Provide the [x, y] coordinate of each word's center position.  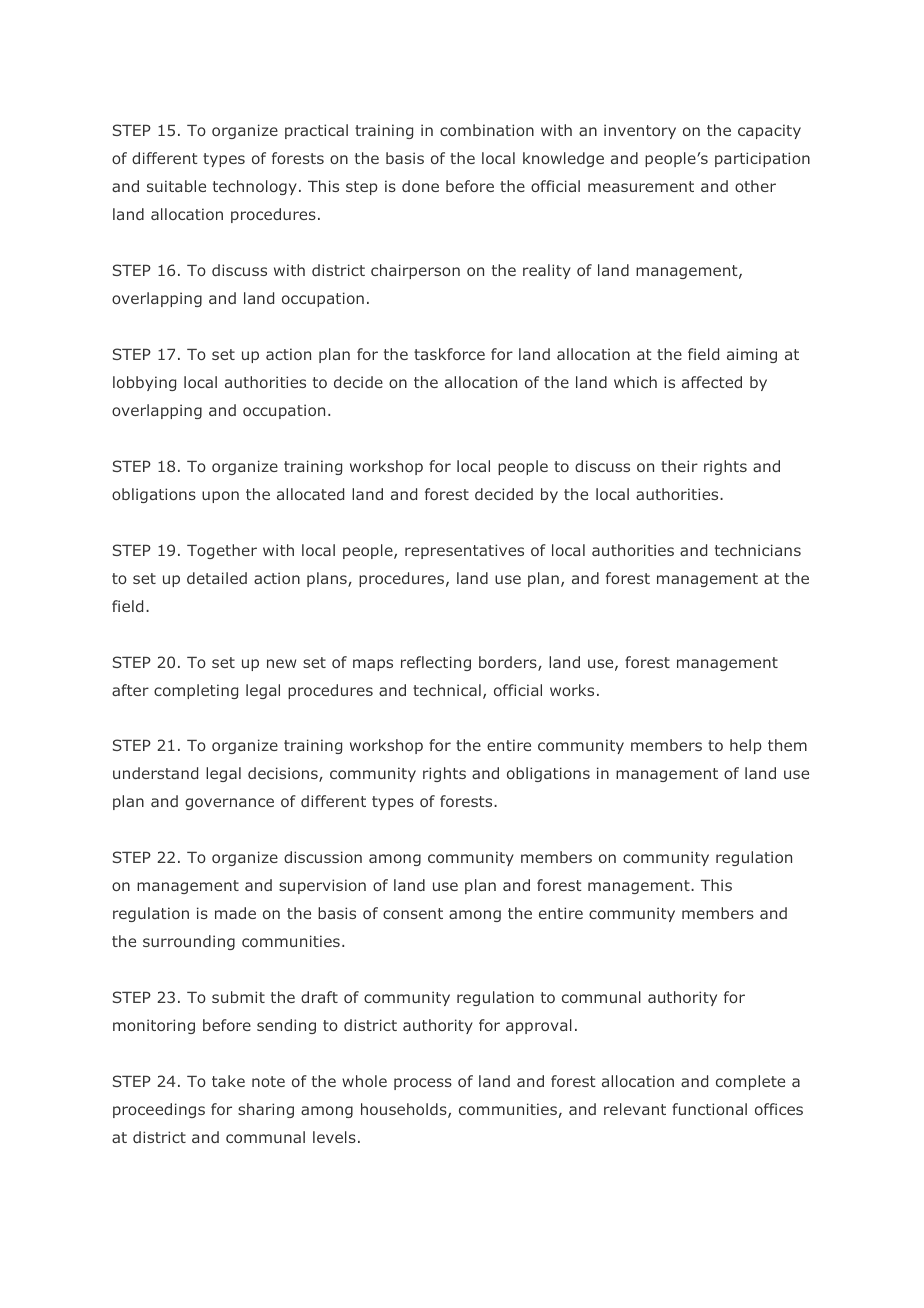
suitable [176, 186]
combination [487, 130]
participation [762, 159]
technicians [758, 550]
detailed [217, 578]
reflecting [436, 663]
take [228, 1081]
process [423, 1084]
